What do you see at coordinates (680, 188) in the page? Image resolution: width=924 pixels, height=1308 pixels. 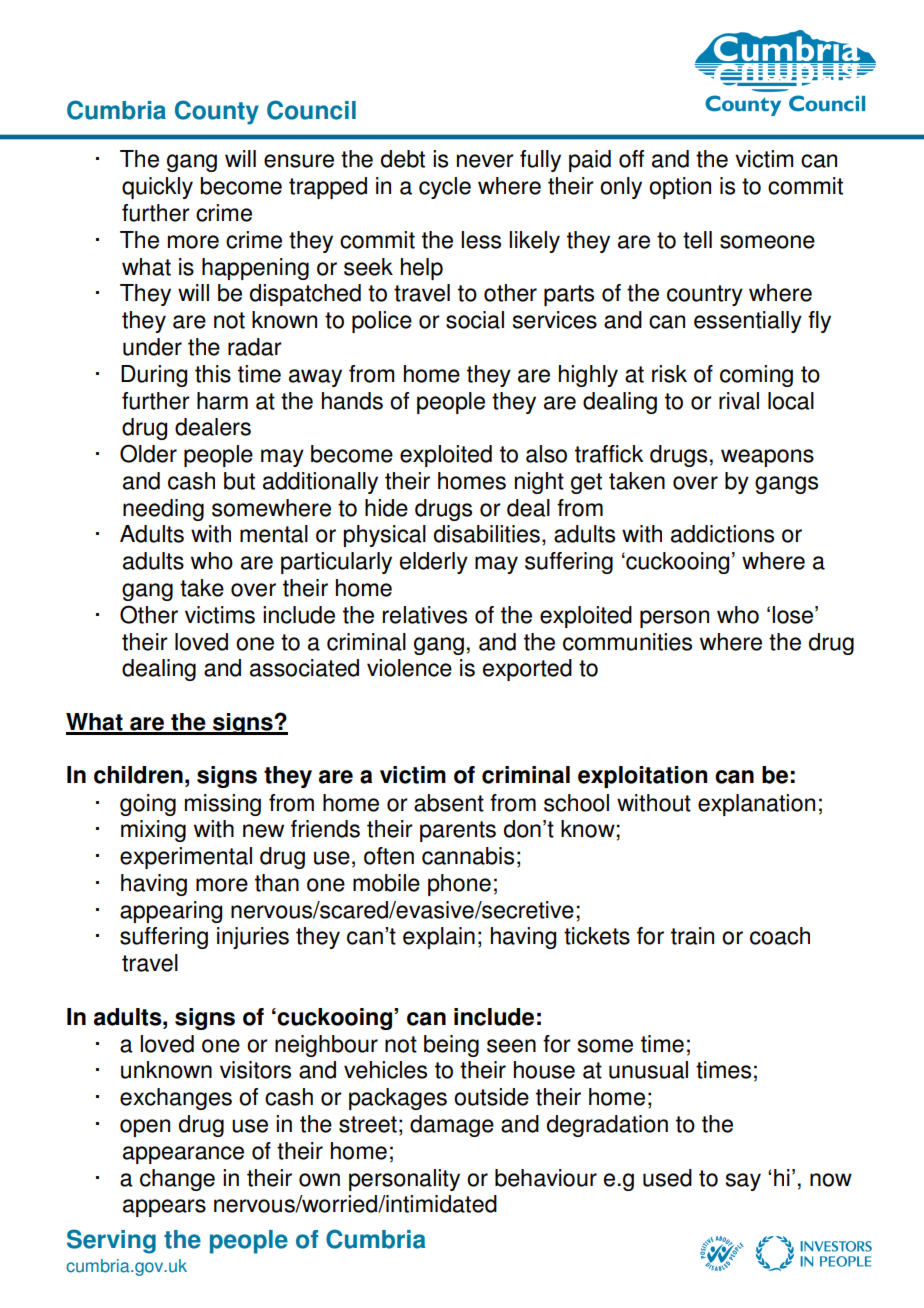 I see `option` at bounding box center [680, 188].
